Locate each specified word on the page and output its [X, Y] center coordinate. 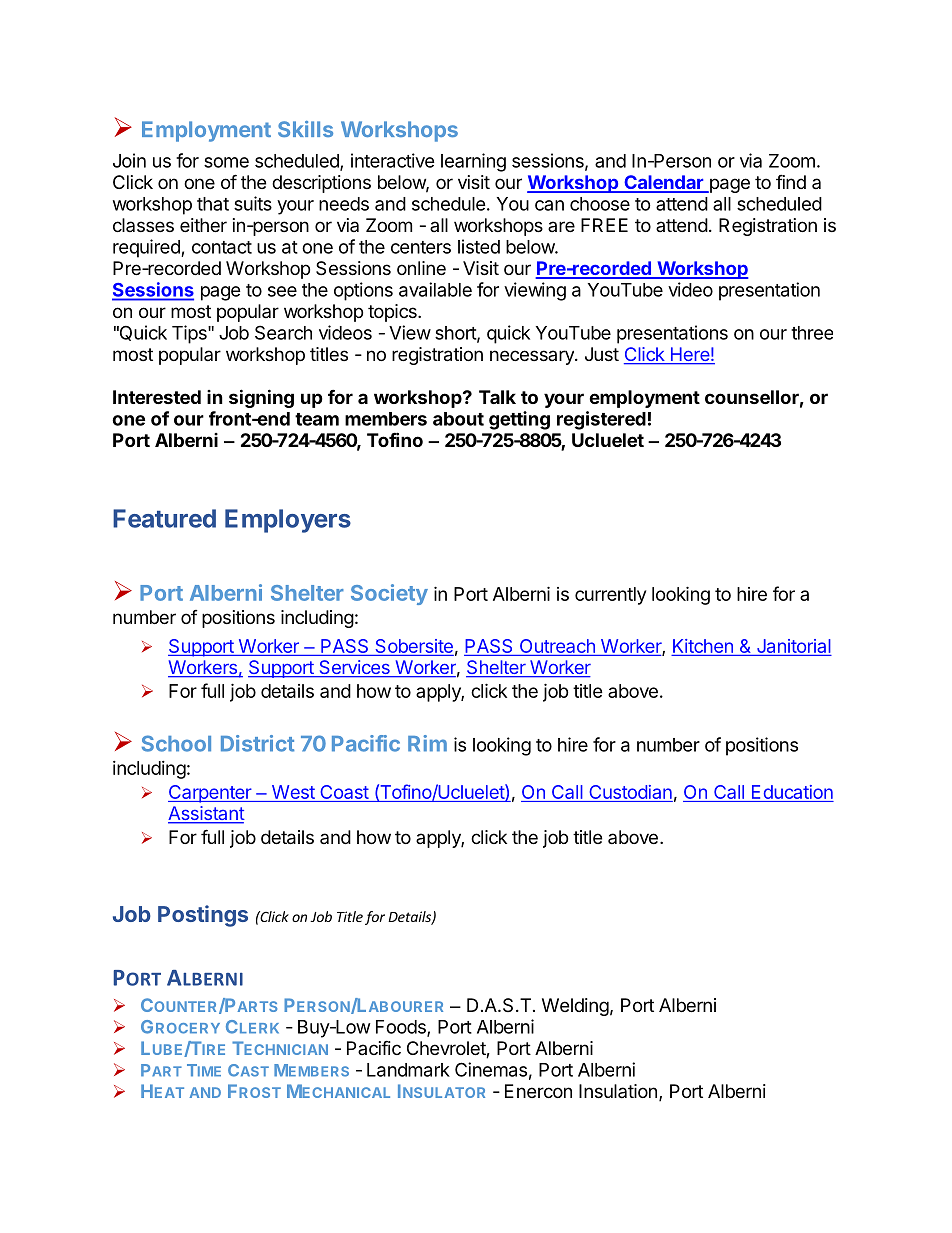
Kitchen [703, 646]
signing [261, 398]
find [791, 181]
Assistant [206, 814]
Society [389, 594]
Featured [164, 518]
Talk [497, 397]
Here [689, 355]
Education [792, 792]
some [226, 162]
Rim [427, 743]
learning [473, 162]
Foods [402, 1028]
